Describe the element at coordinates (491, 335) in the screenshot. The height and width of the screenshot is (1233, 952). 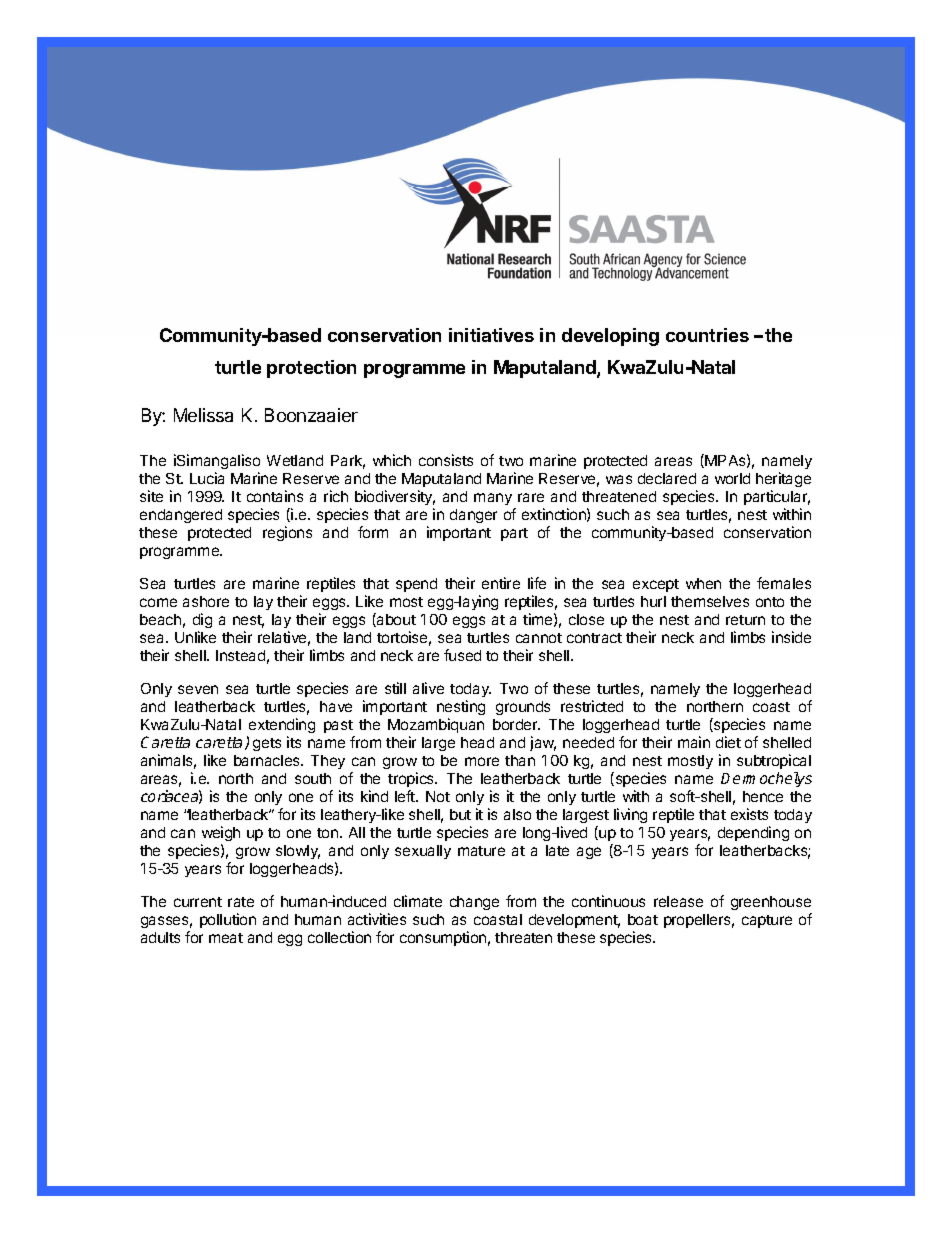
I see `initiatives` at that location.
